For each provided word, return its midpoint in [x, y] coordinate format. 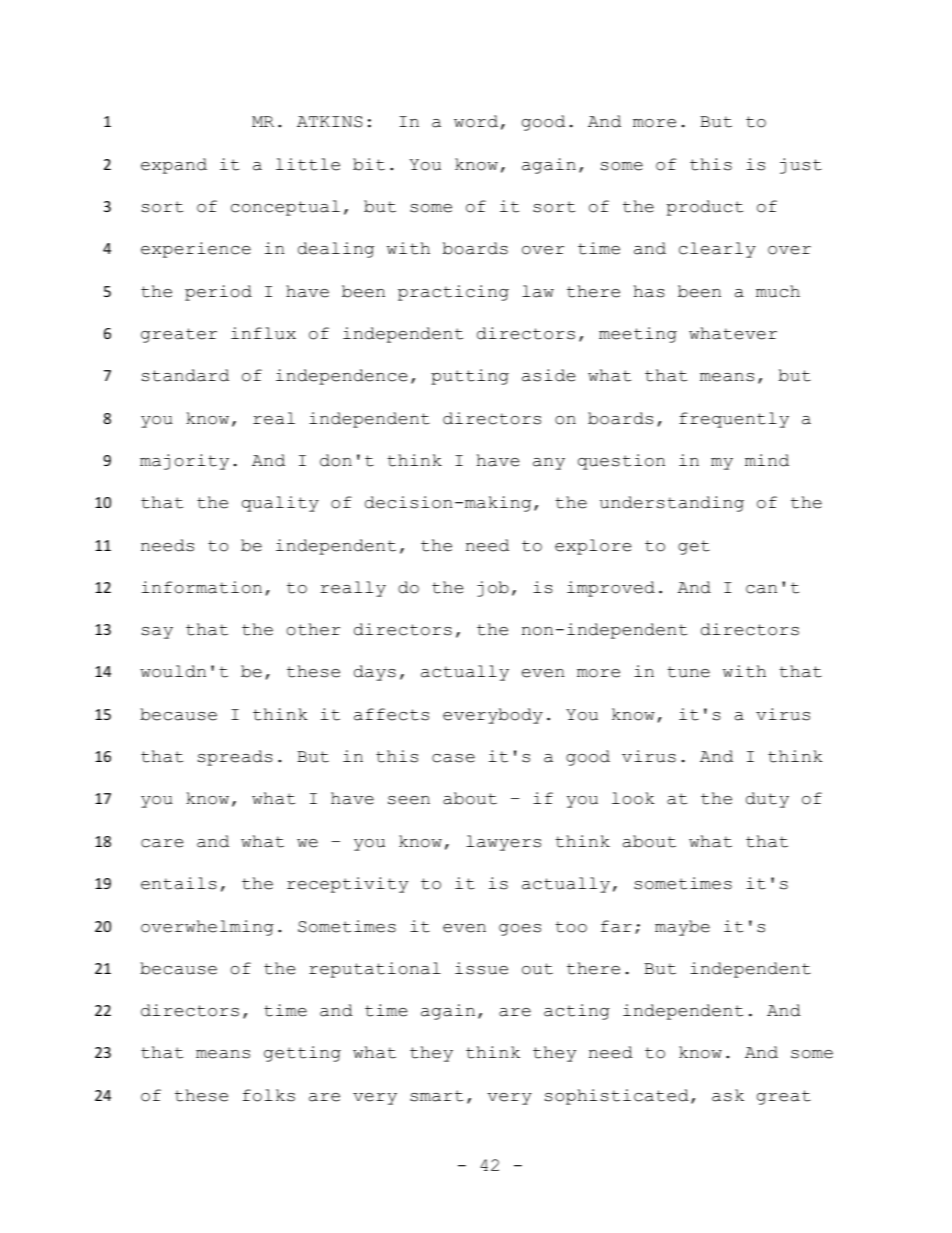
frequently [734, 420]
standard [185, 375]
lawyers [503, 843]
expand [174, 166]
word [476, 121]
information [202, 587]
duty [767, 800]
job [493, 589]
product [705, 208]
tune [688, 672]
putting [470, 377]
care [162, 843]
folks [269, 1095]
